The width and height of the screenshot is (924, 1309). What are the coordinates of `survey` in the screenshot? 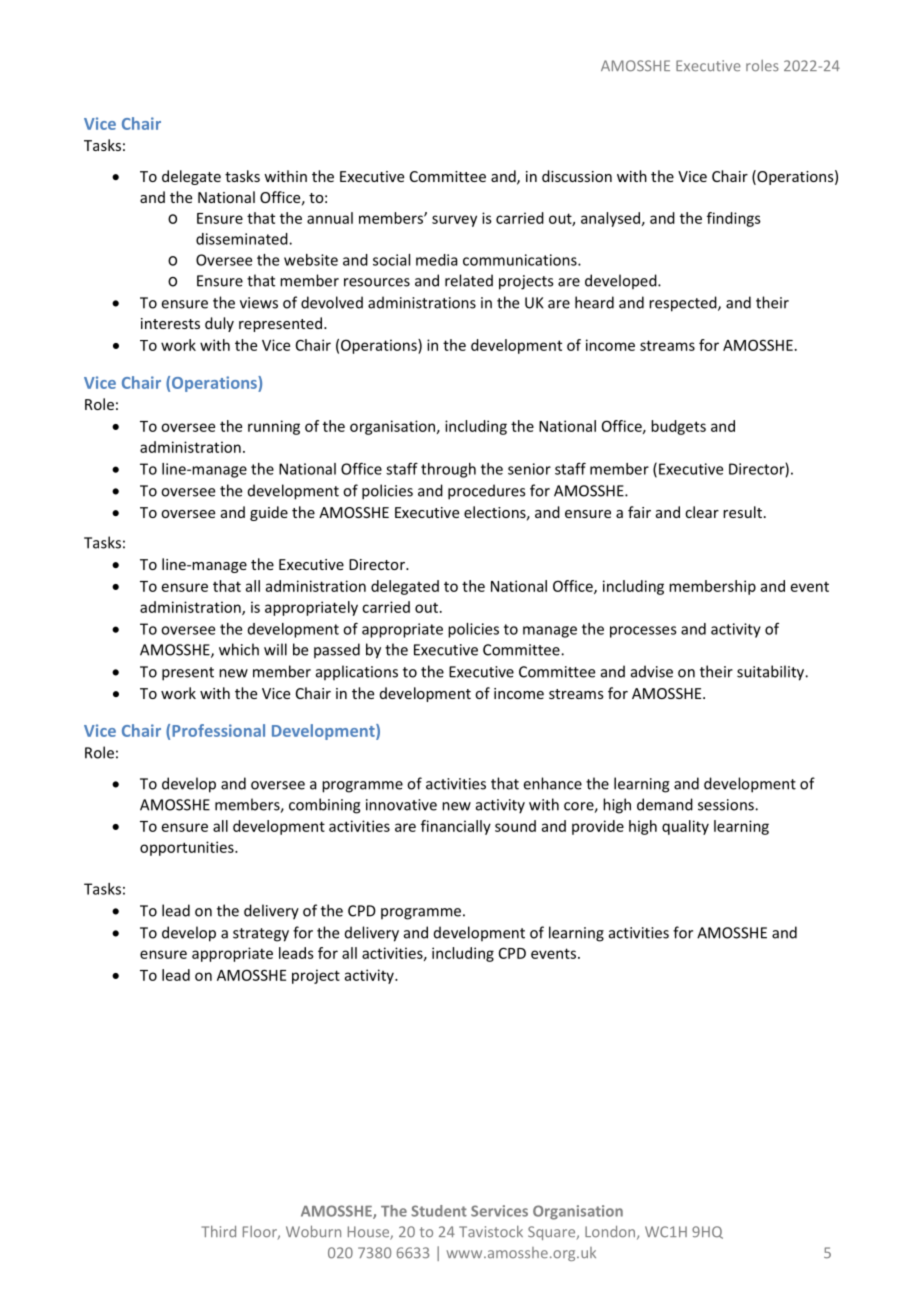 It's located at (454, 221).
